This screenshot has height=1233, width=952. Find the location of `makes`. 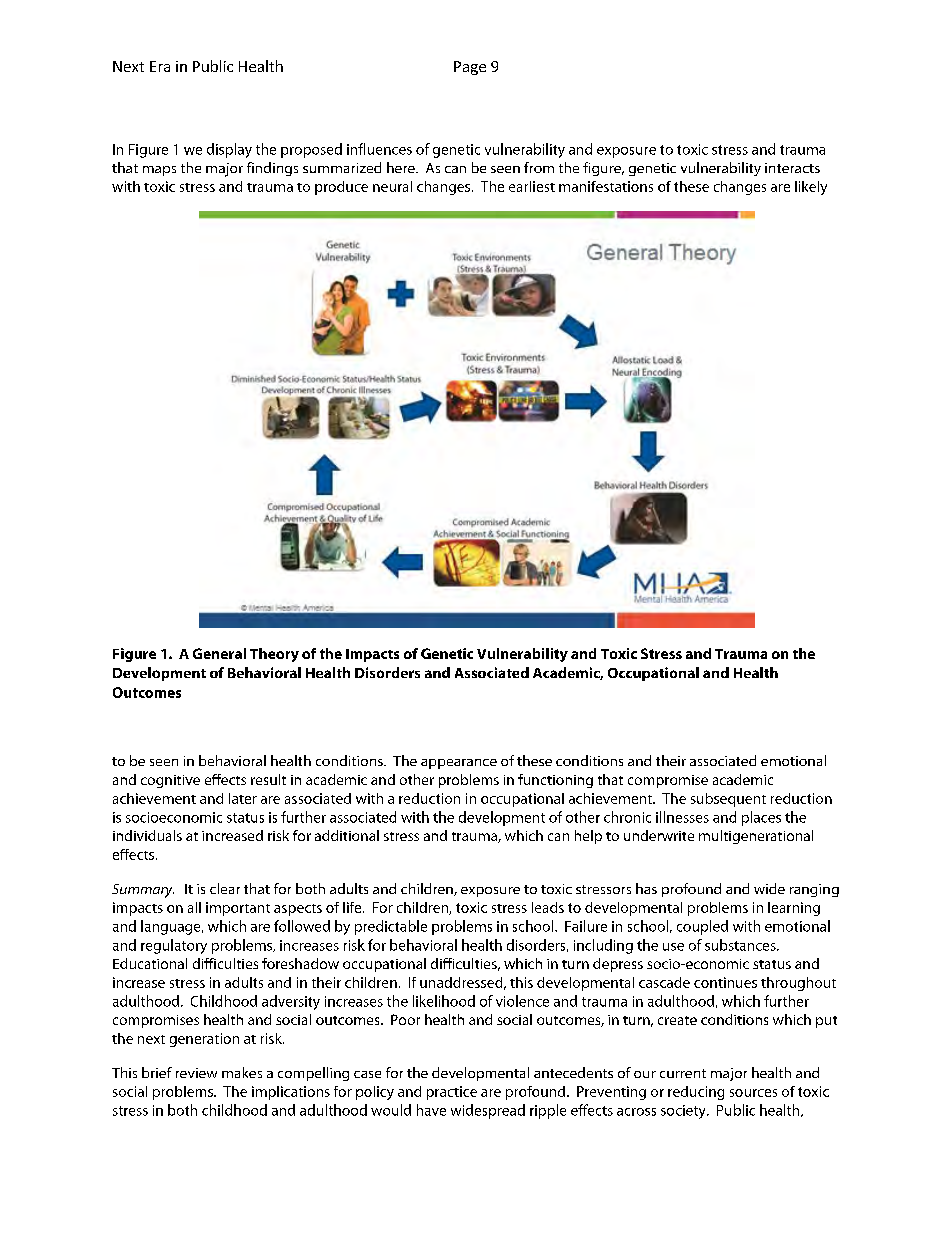

makes is located at coordinates (242, 1072).
